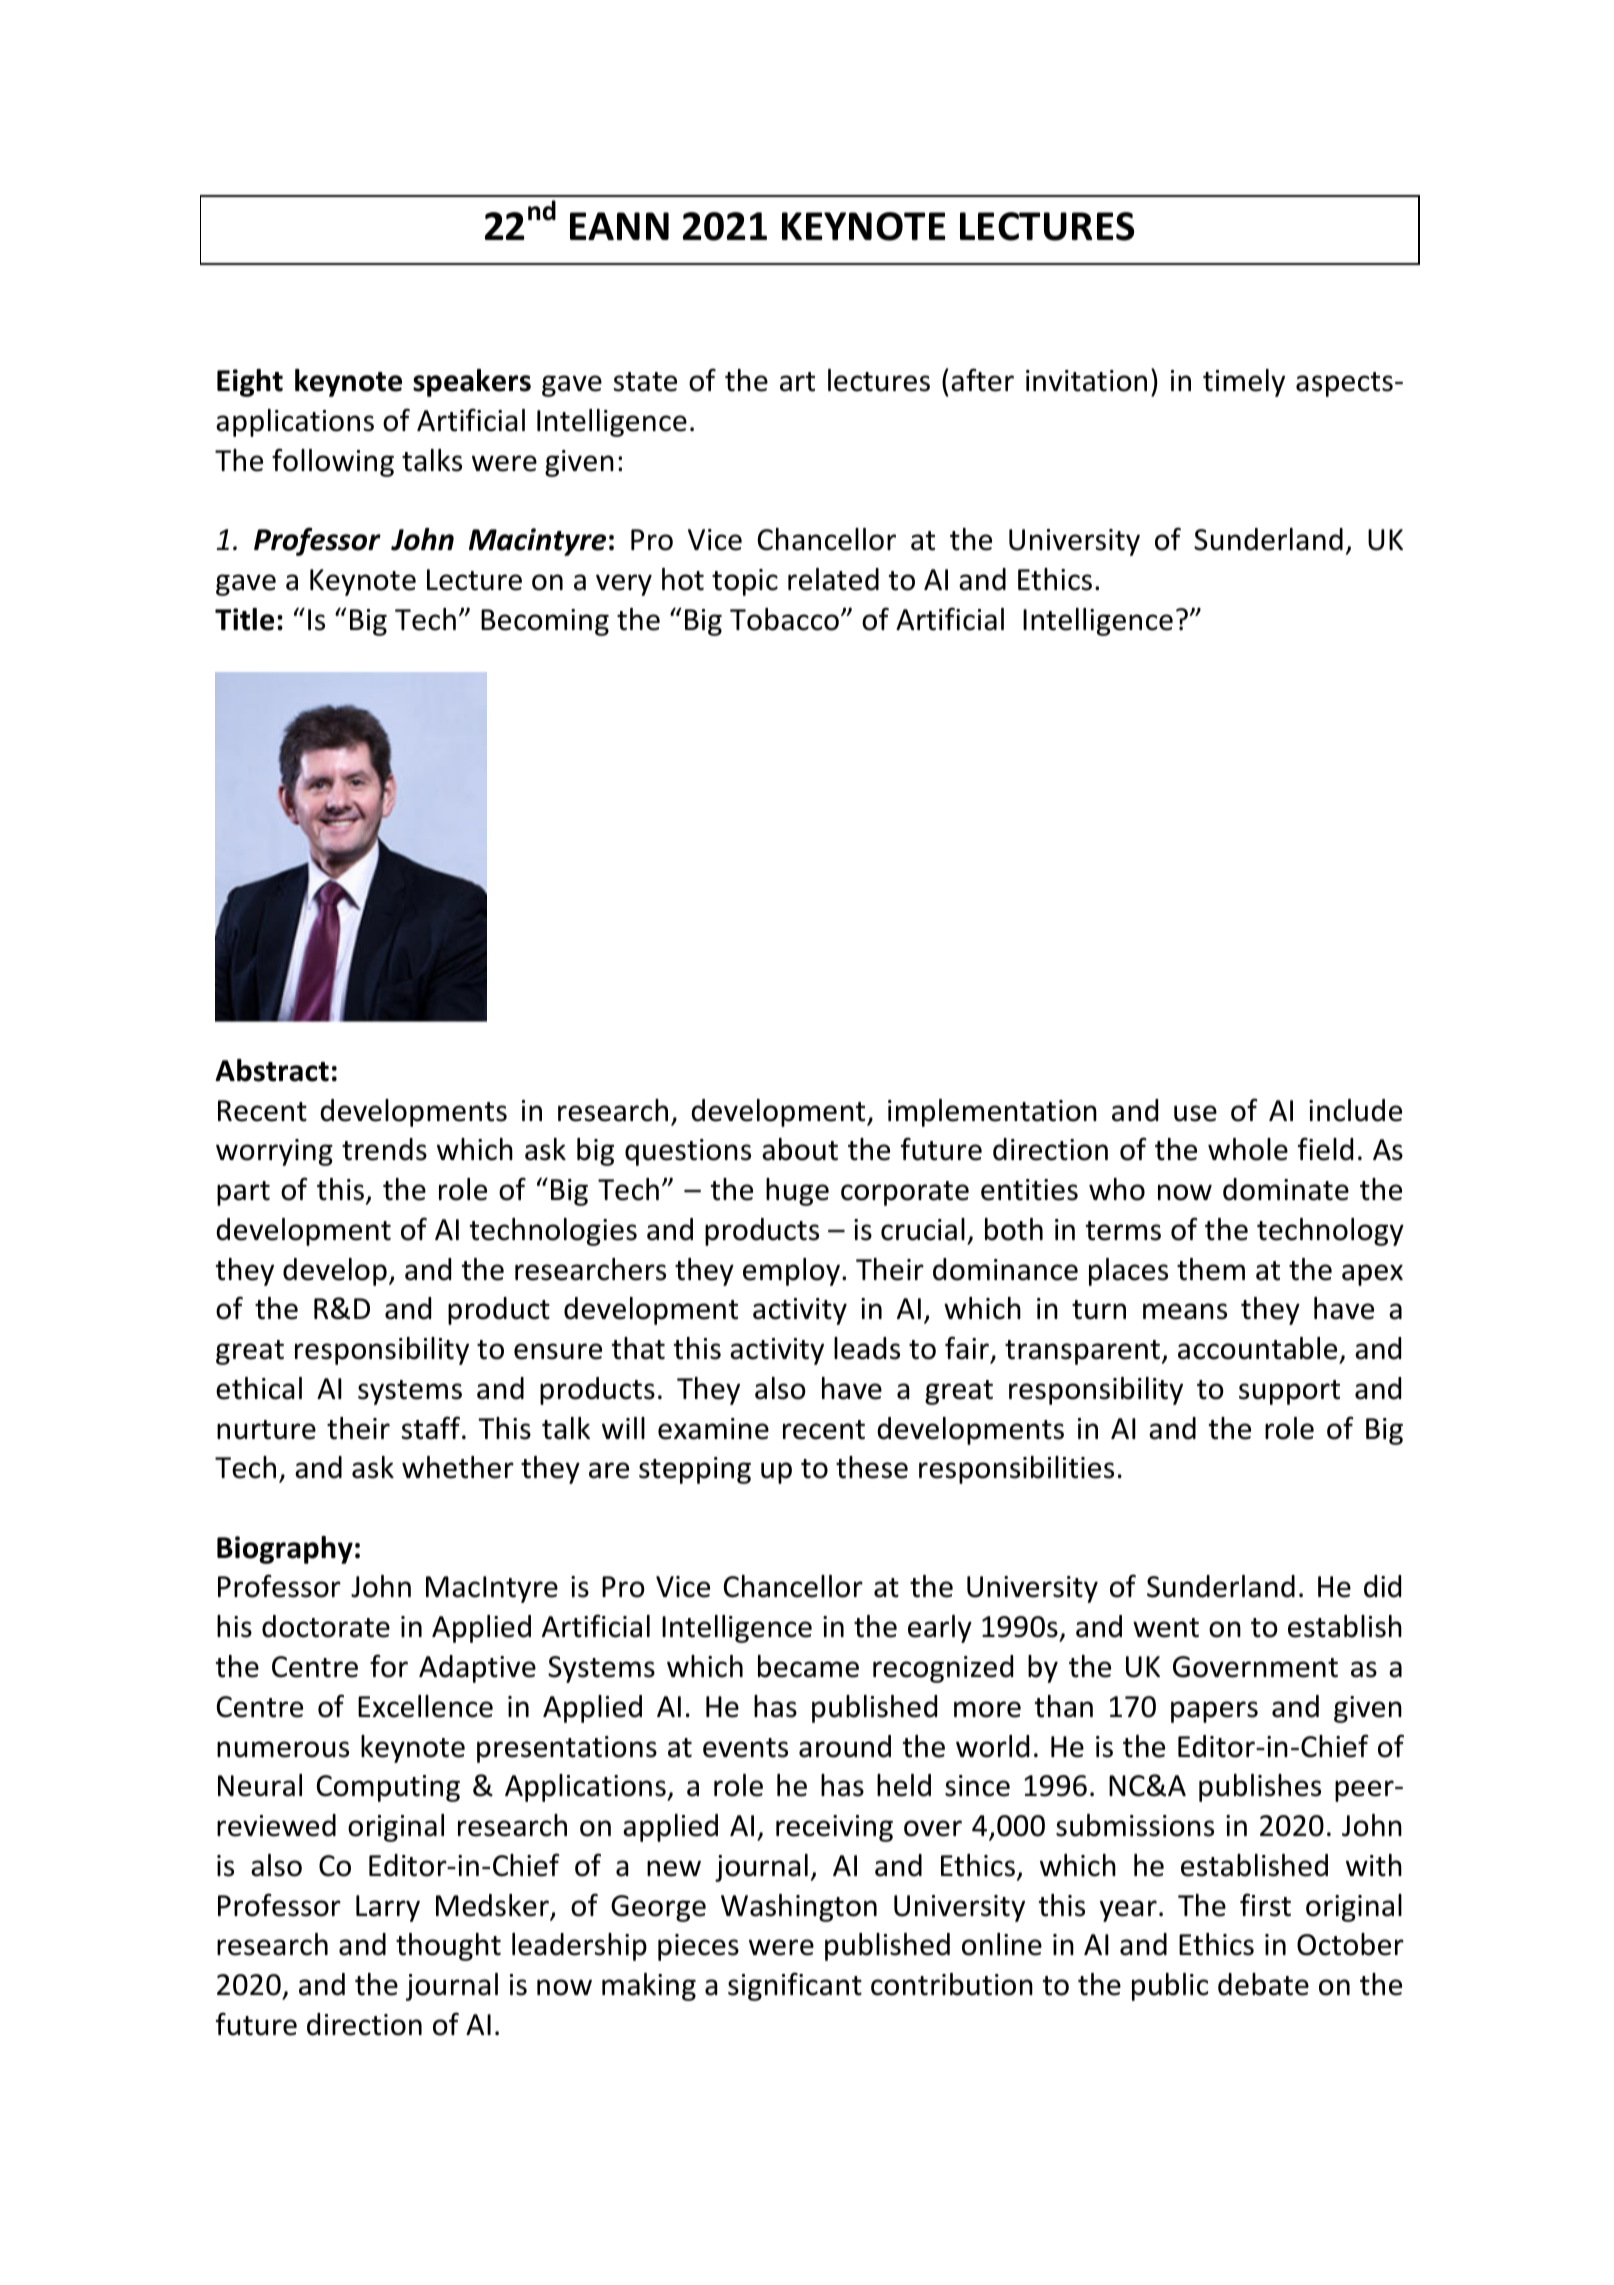 This screenshot has width=1614, height=2285. Describe the element at coordinates (645, 382) in the screenshot. I see `state` at that location.
